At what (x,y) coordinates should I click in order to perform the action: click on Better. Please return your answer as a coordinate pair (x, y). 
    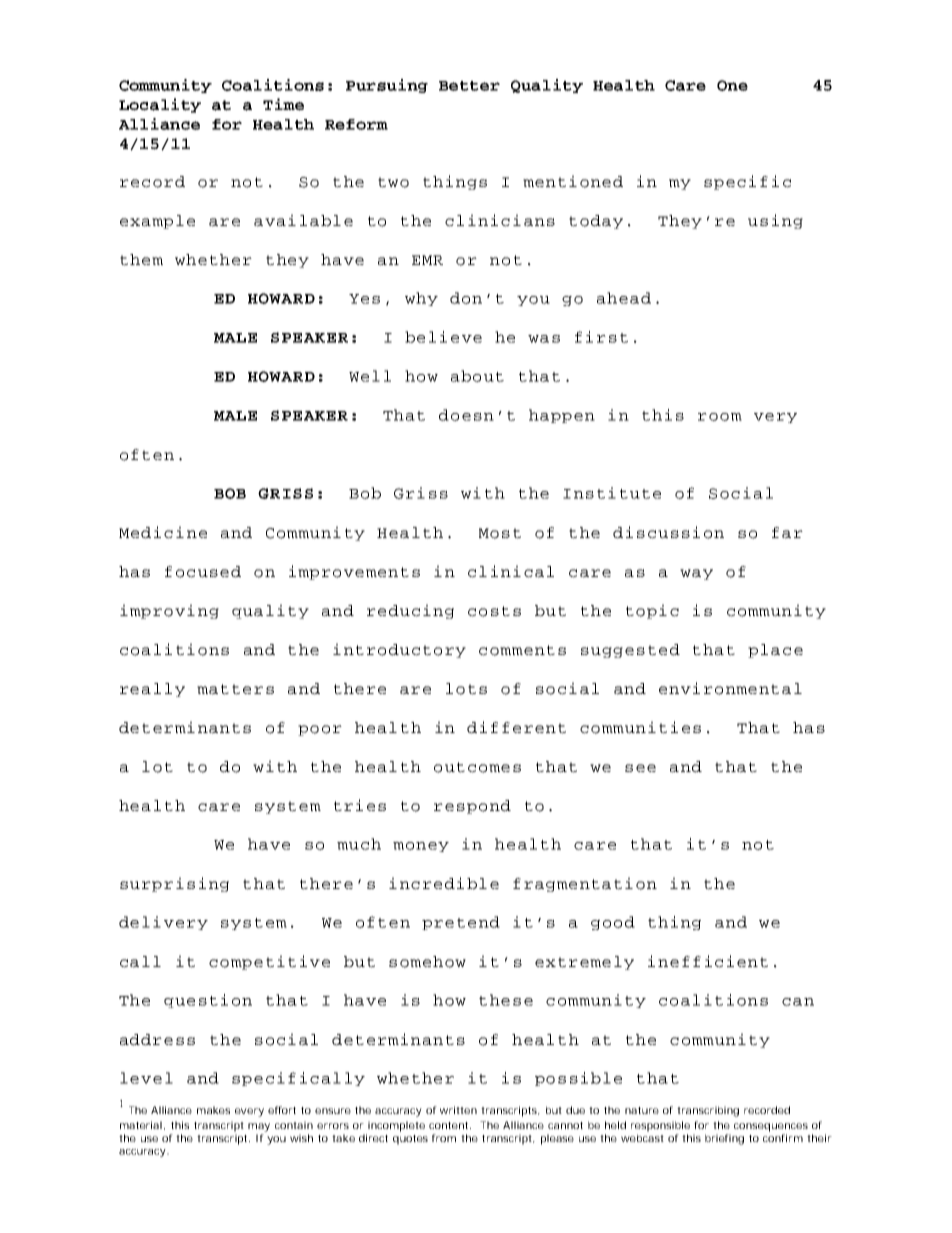
    Looking at the image, I should click on (469, 86).
